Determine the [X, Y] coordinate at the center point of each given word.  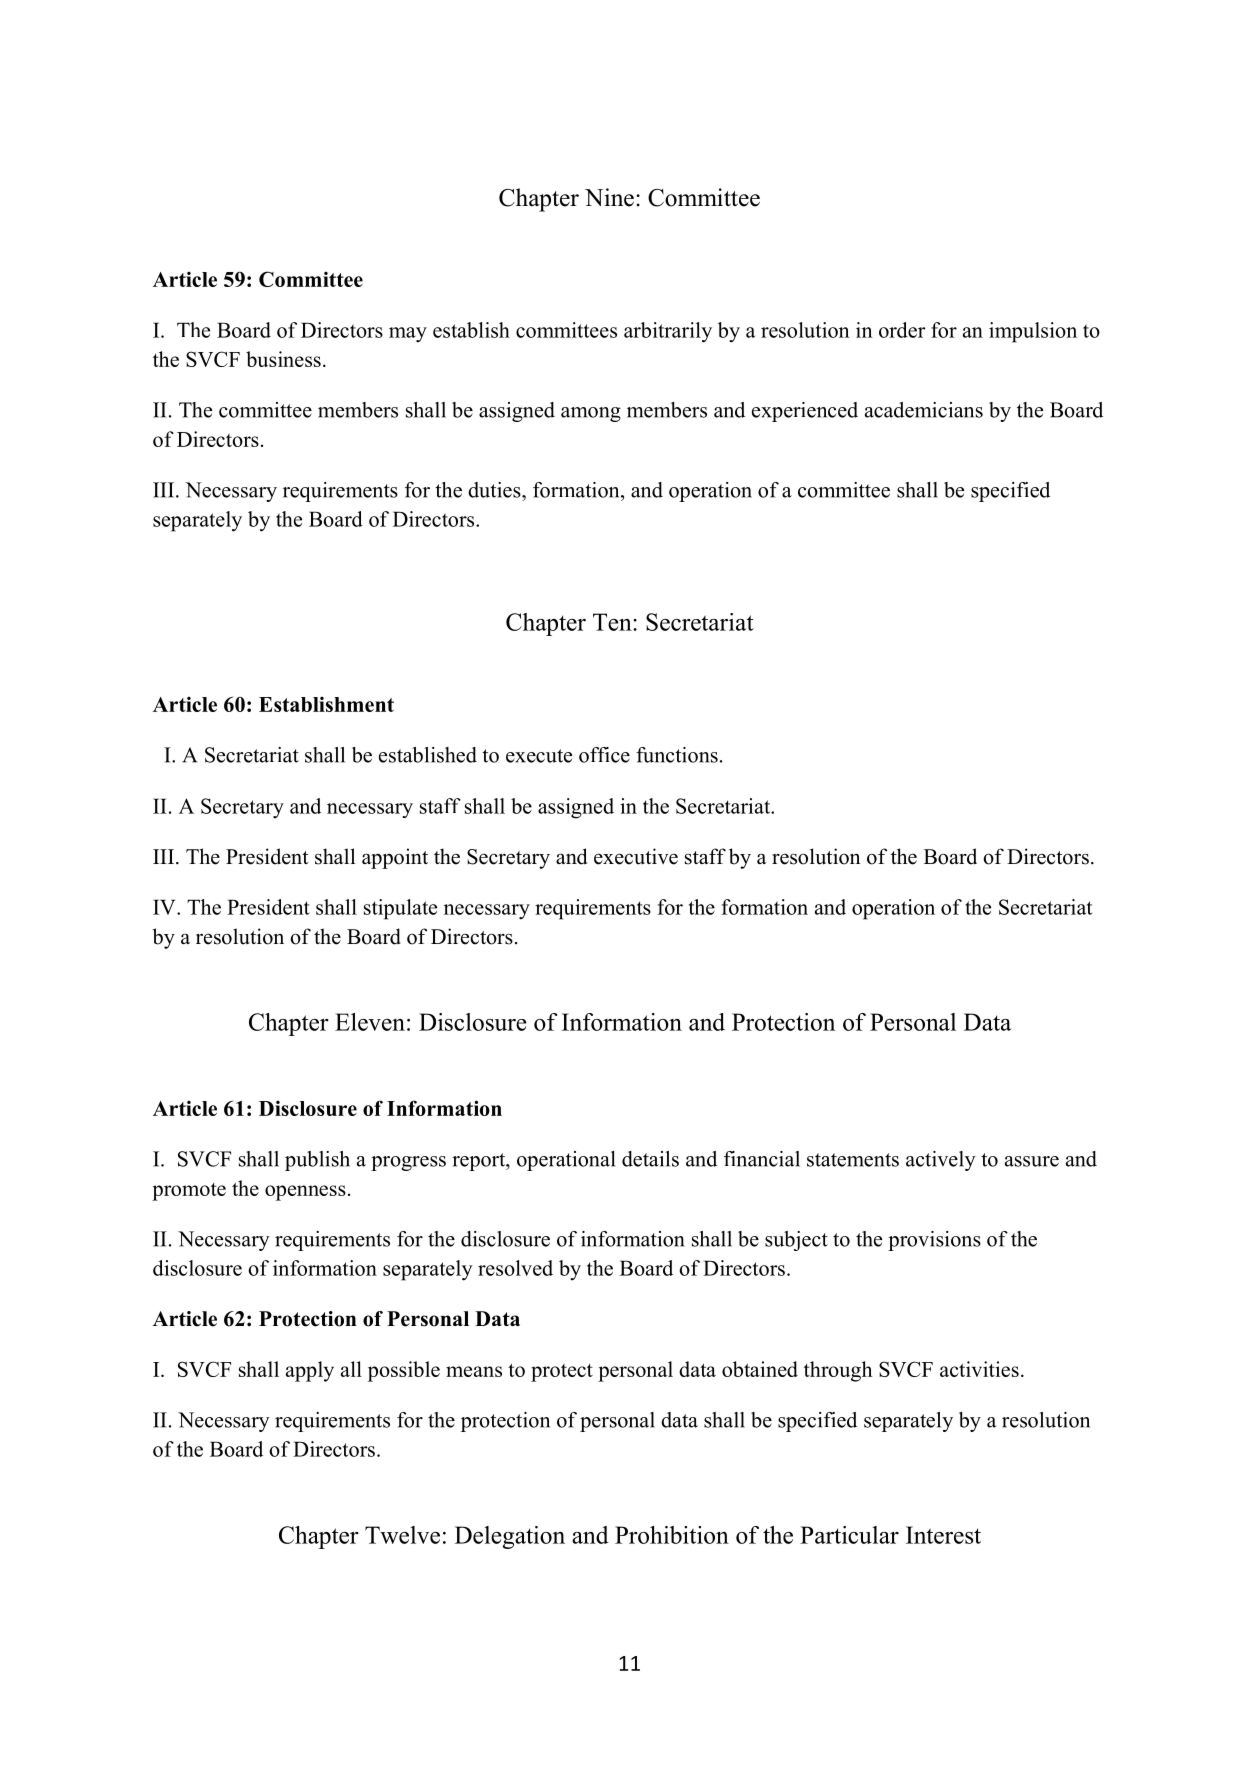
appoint [395, 858]
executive [636, 856]
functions [677, 755]
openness [305, 1193]
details [650, 1159]
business [283, 359]
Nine [609, 197]
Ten [613, 622]
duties [495, 490]
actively [941, 1161]
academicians [924, 410]
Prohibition [672, 1535]
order [902, 330]
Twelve [402, 1535]
